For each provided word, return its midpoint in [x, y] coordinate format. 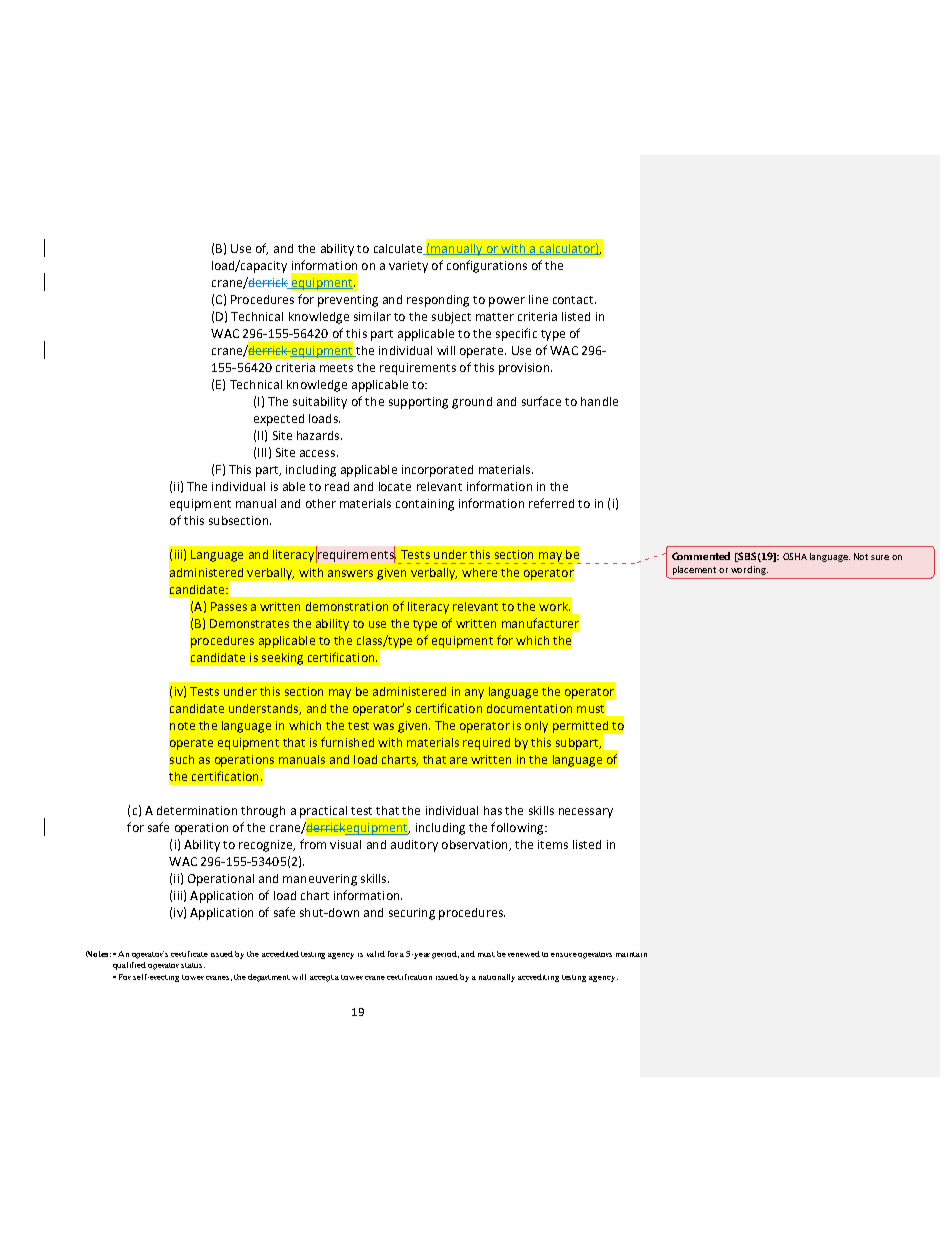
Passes [229, 606]
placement [694, 570]
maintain [631, 954]
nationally [497, 978]
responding [438, 301]
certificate [189, 954]
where [479, 572]
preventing [348, 301]
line [538, 299]
